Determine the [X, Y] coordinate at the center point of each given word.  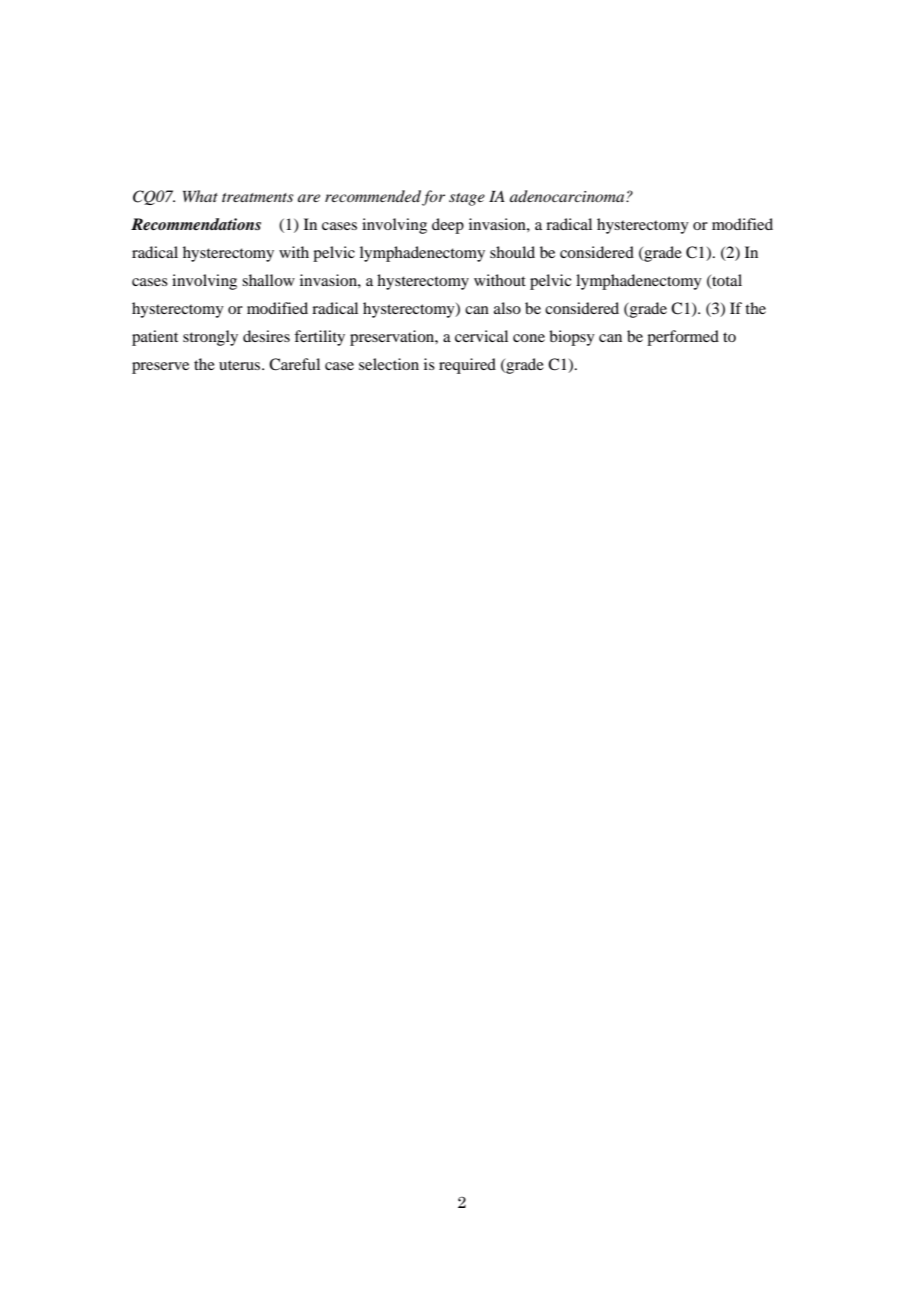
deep [448, 226]
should [512, 252]
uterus [241, 365]
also [507, 308]
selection [389, 364]
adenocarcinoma [568, 196]
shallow [268, 280]
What [200, 196]
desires [266, 336]
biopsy [572, 338]
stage [467, 199]
